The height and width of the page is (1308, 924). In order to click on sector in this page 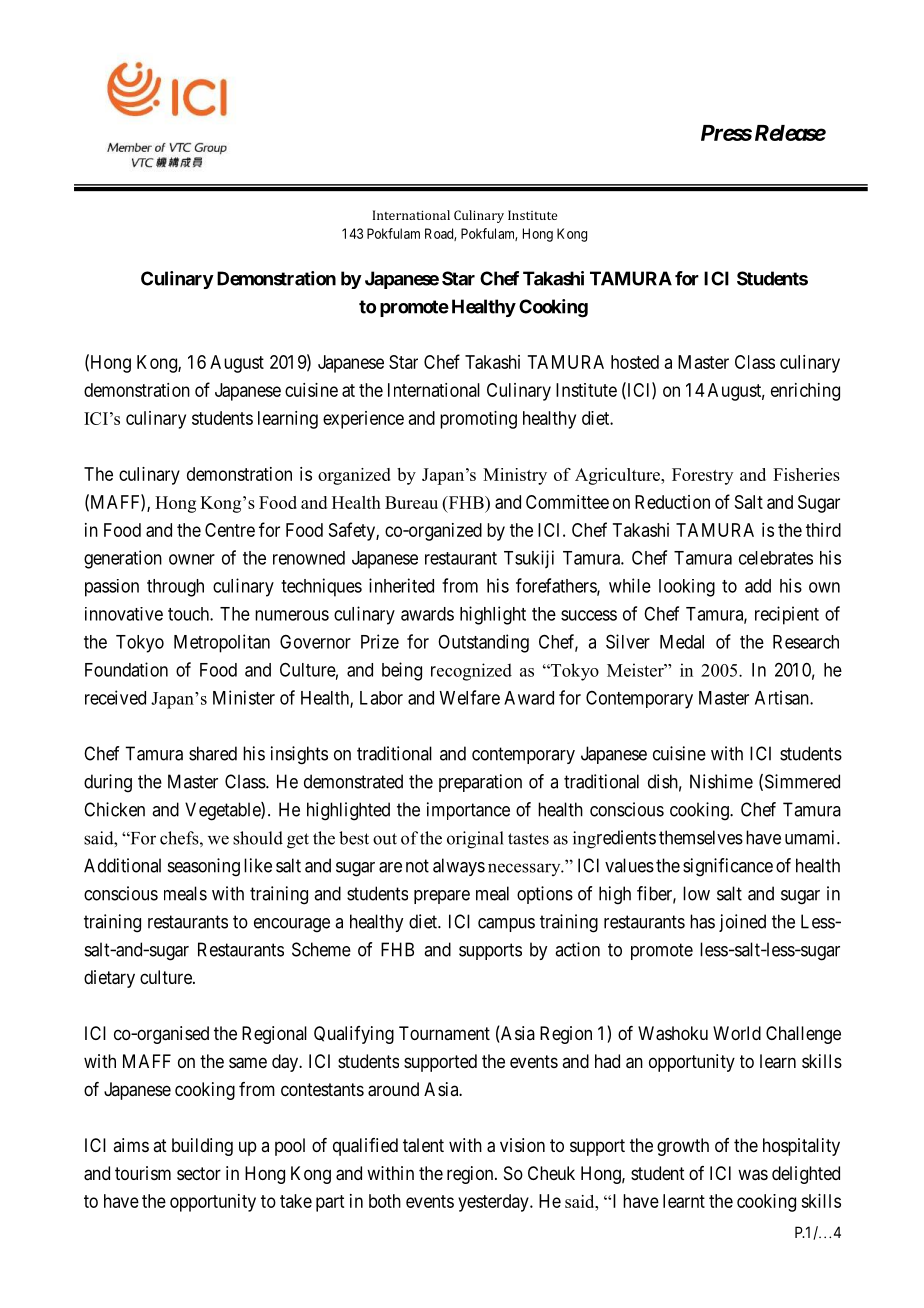, I will do `click(199, 1173)`.
